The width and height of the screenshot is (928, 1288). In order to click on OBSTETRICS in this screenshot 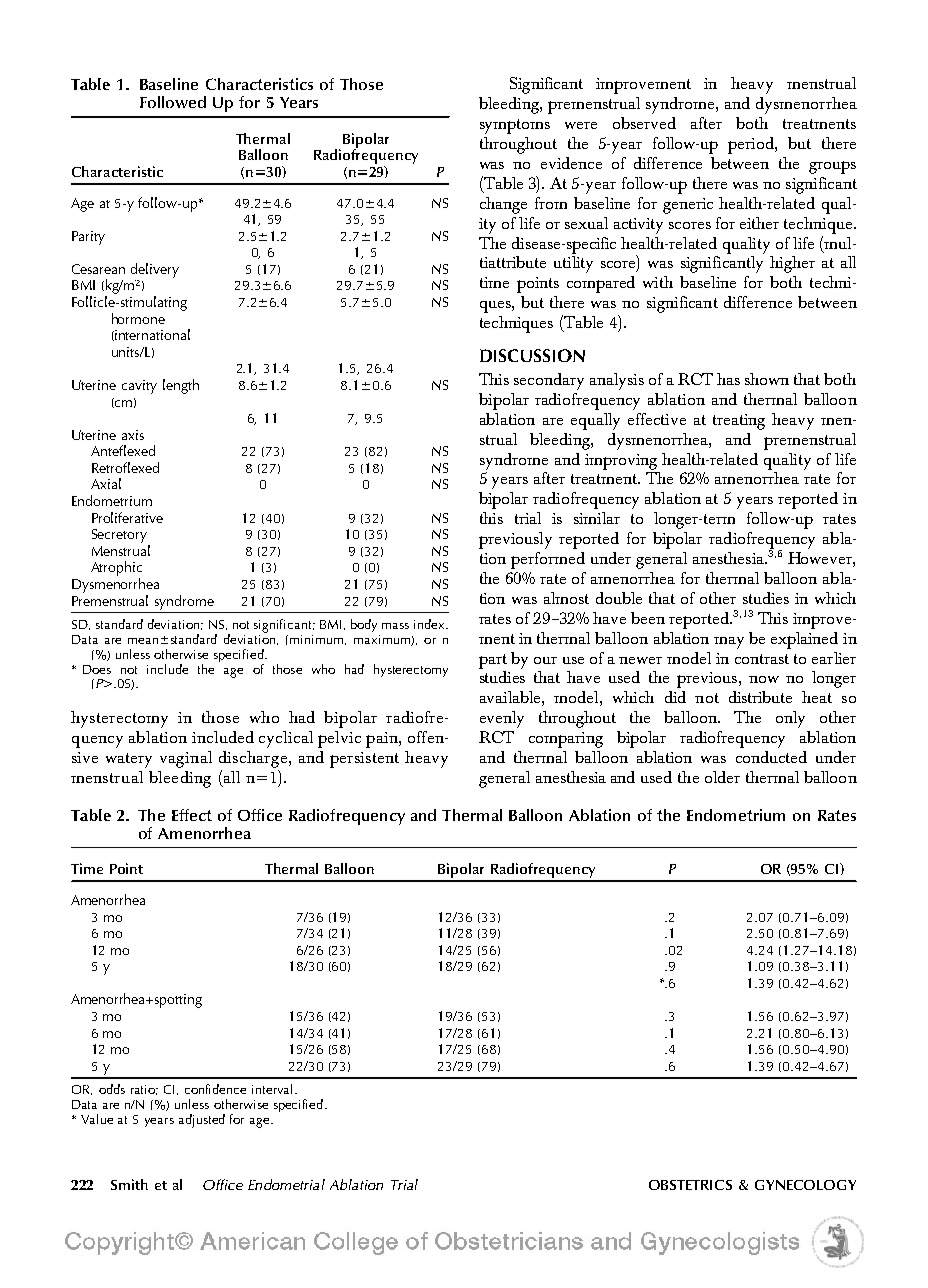, I will do `click(690, 1185)`.
